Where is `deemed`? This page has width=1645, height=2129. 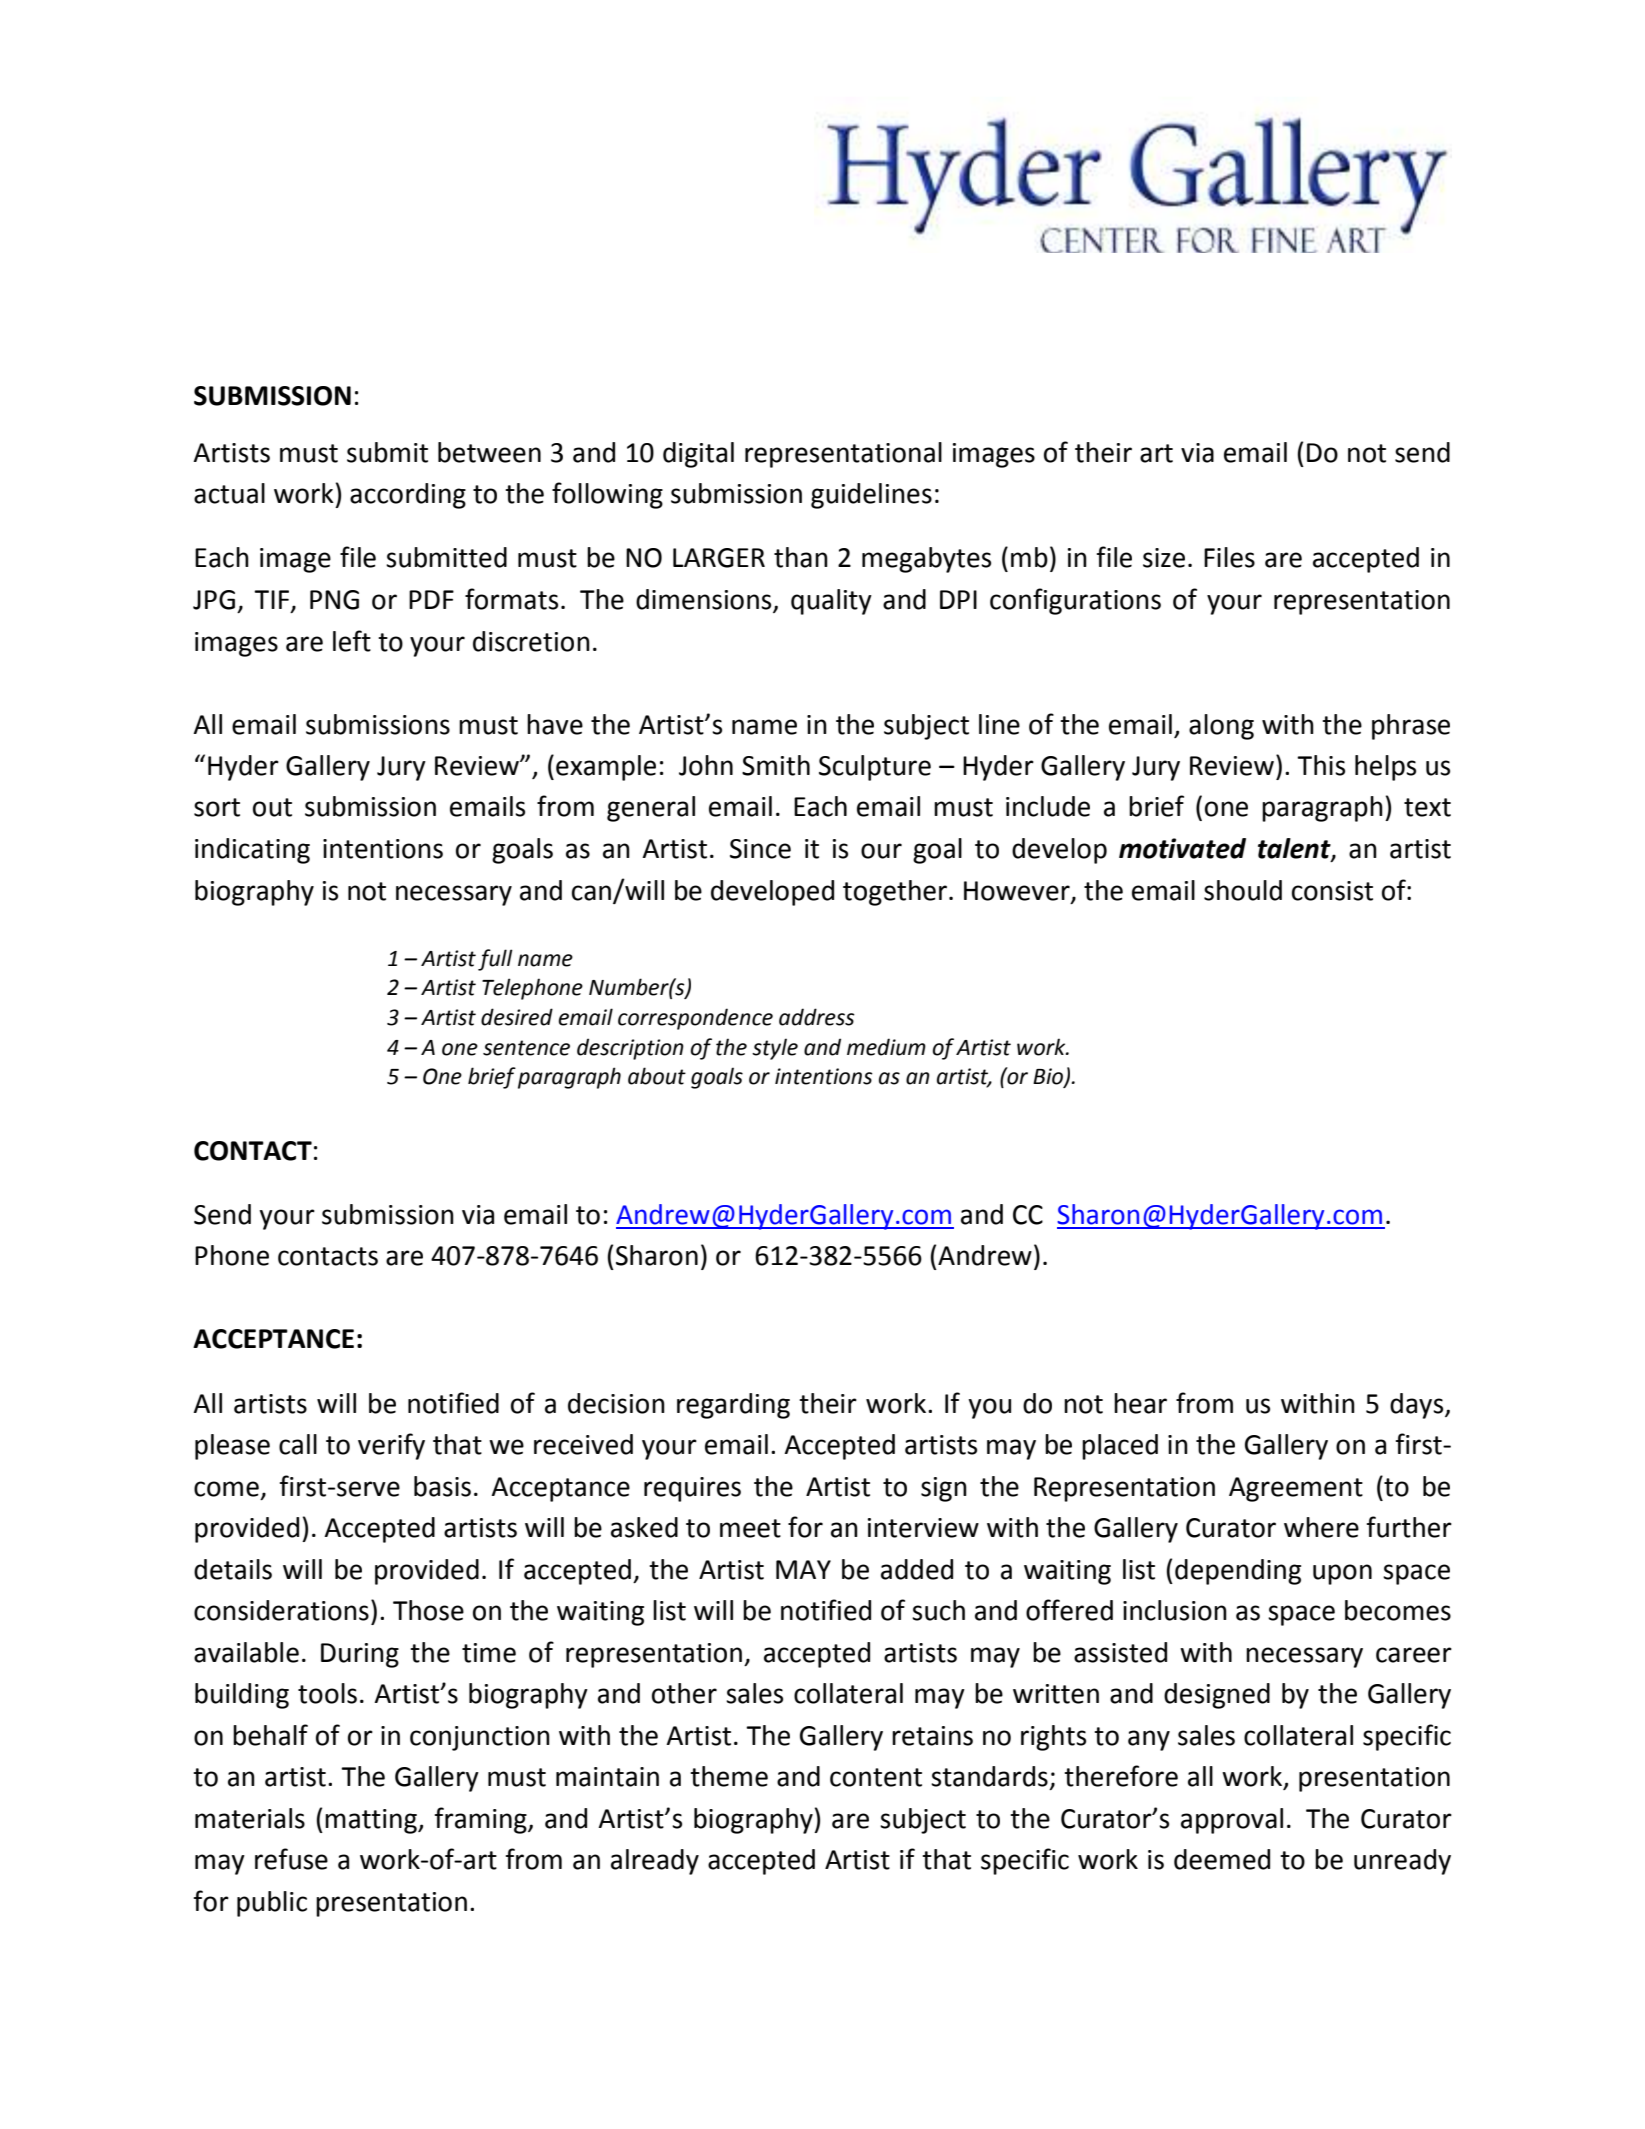
deemed is located at coordinates (1222, 1859).
